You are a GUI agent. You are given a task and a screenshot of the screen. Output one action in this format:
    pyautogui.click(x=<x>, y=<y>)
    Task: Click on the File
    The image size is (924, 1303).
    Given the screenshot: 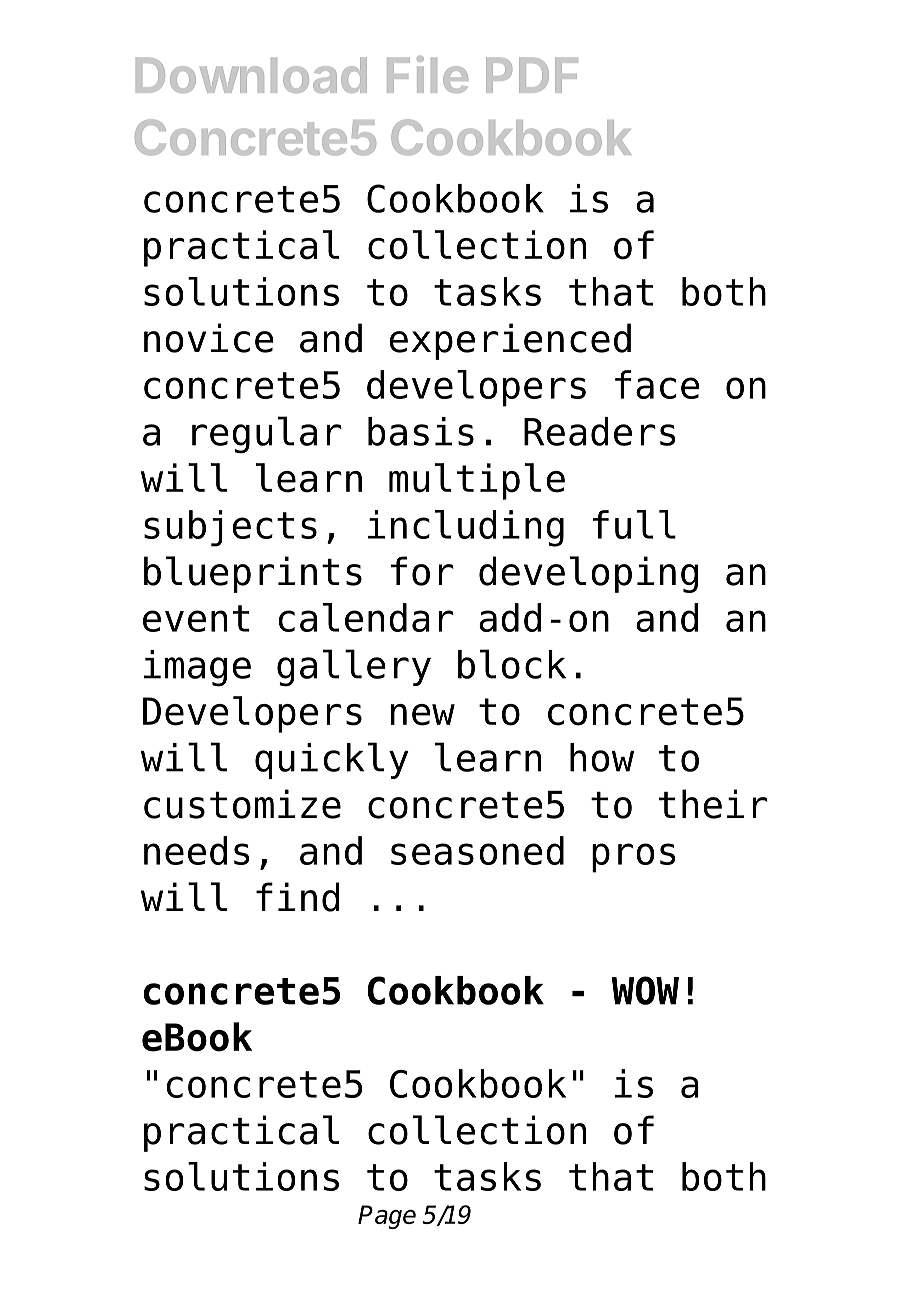 What is the action you would take?
    pyautogui.click(x=427, y=74)
